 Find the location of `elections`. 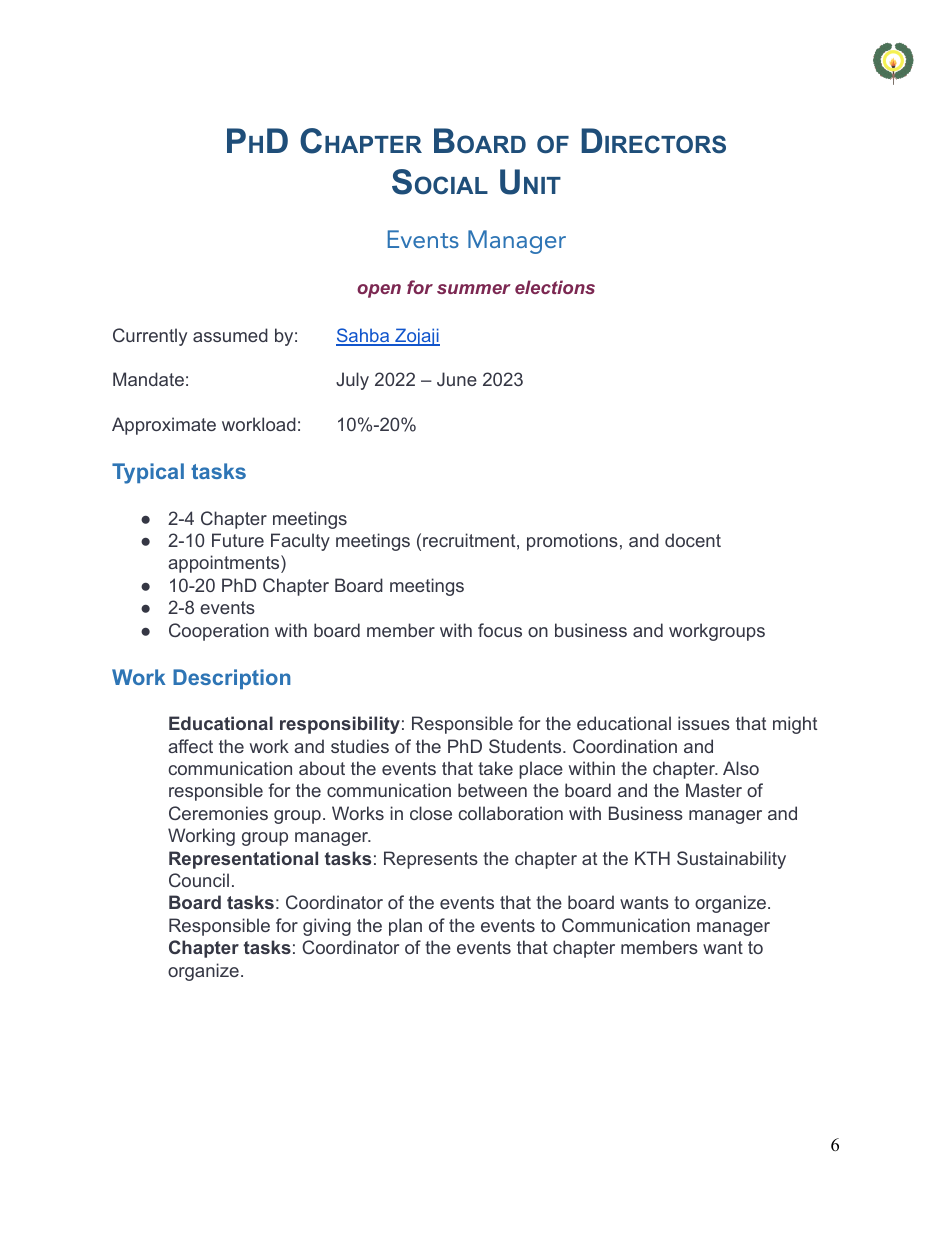

elections is located at coordinates (555, 287).
